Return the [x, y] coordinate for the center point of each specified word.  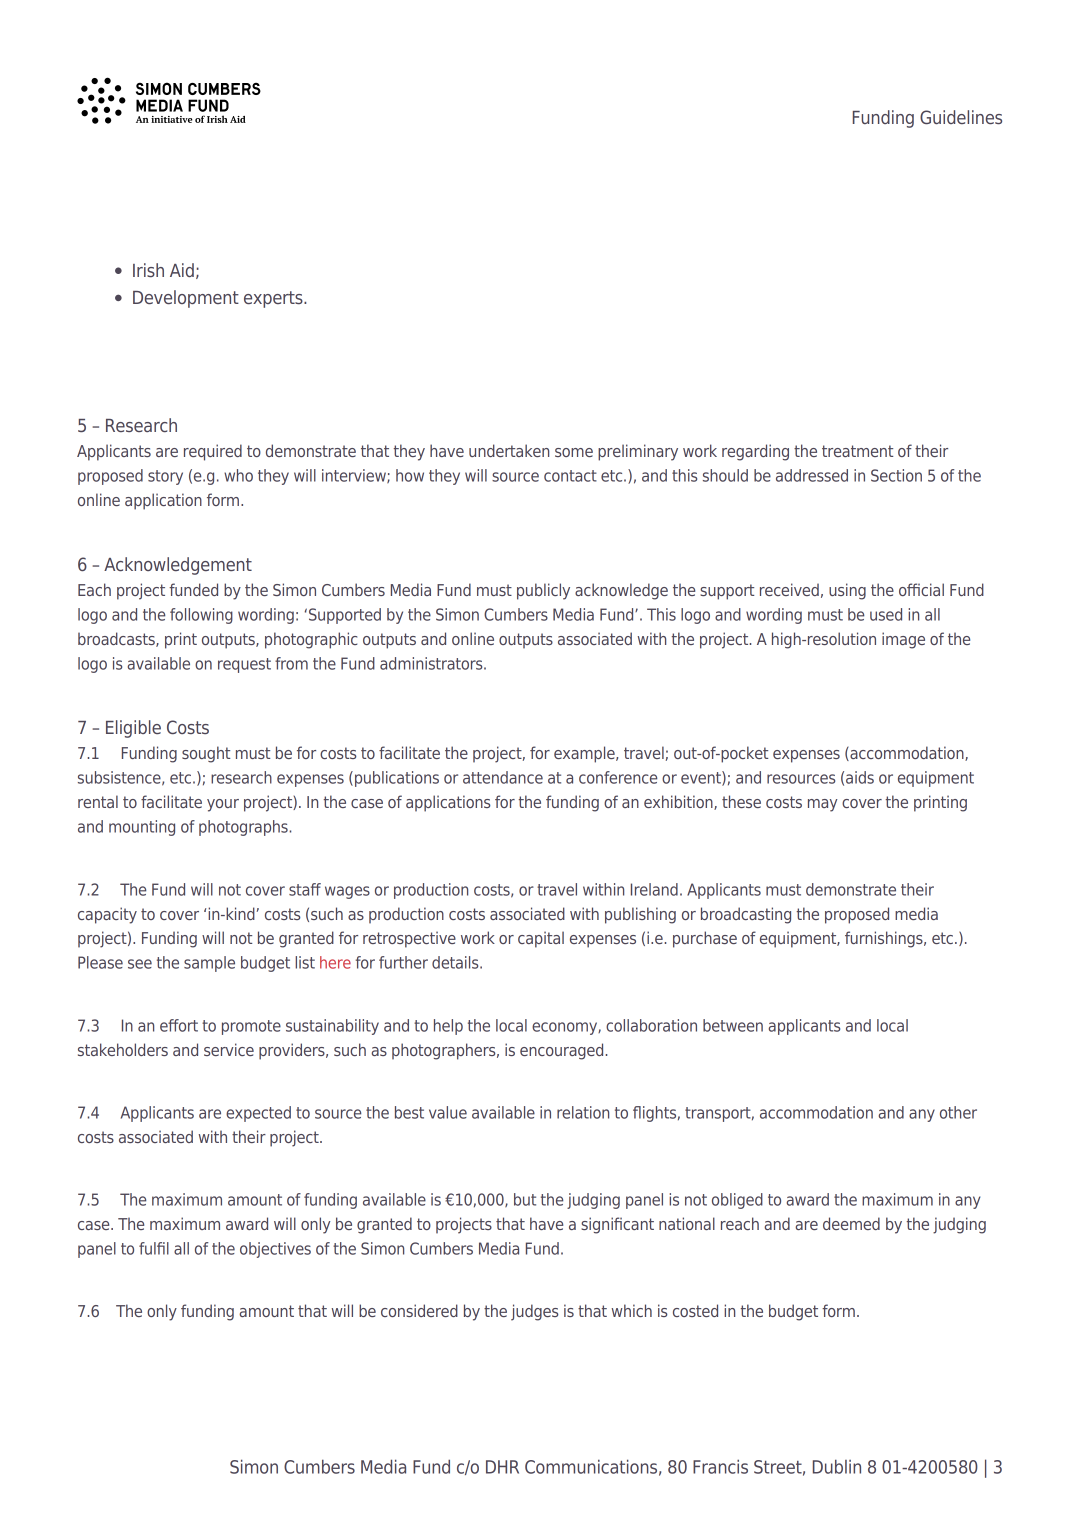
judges [534, 1312]
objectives [275, 1250]
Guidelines [961, 117]
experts [274, 299]
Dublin [837, 1466]
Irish [148, 270]
